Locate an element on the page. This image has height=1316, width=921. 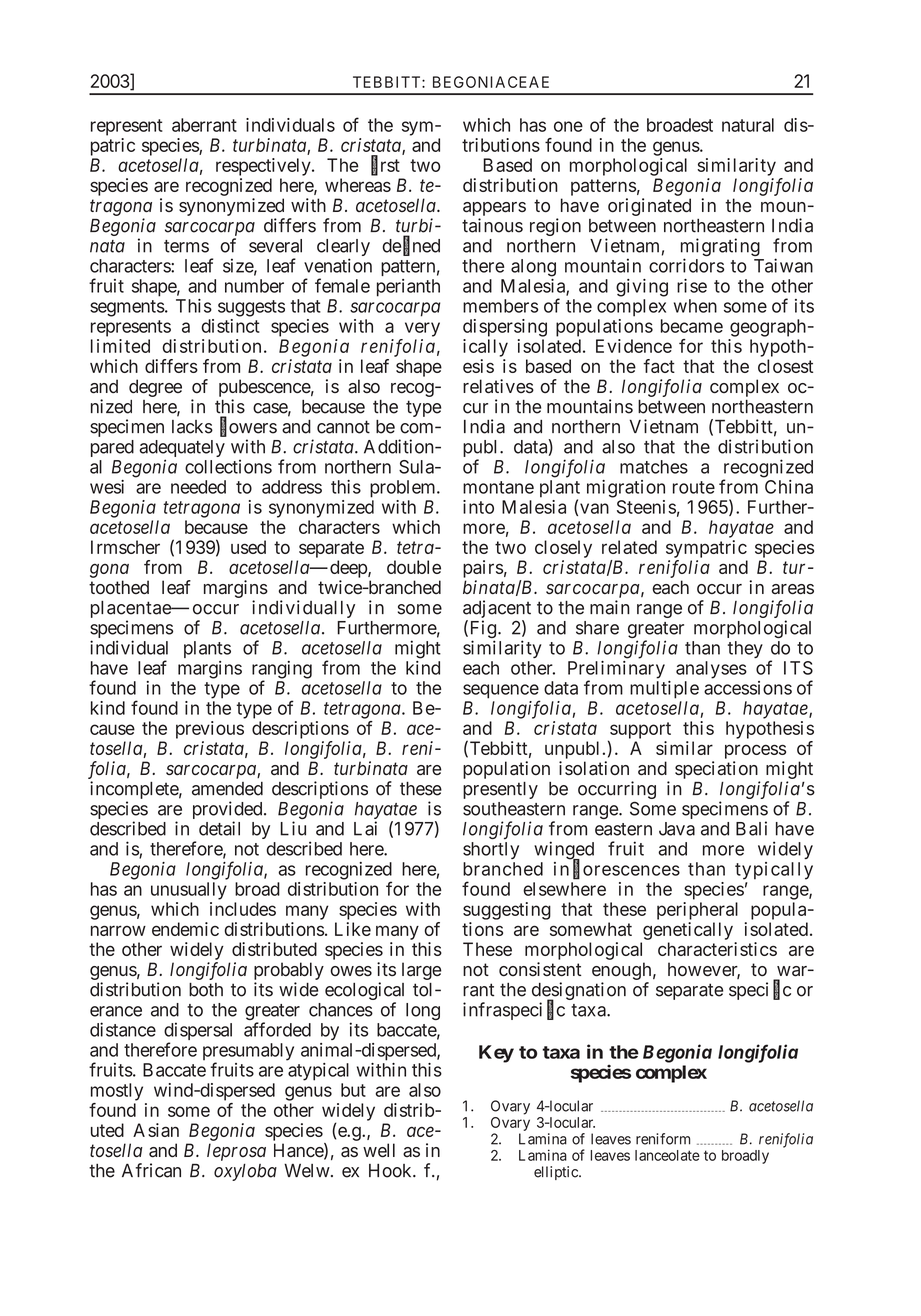
fact is located at coordinates (659, 366).
